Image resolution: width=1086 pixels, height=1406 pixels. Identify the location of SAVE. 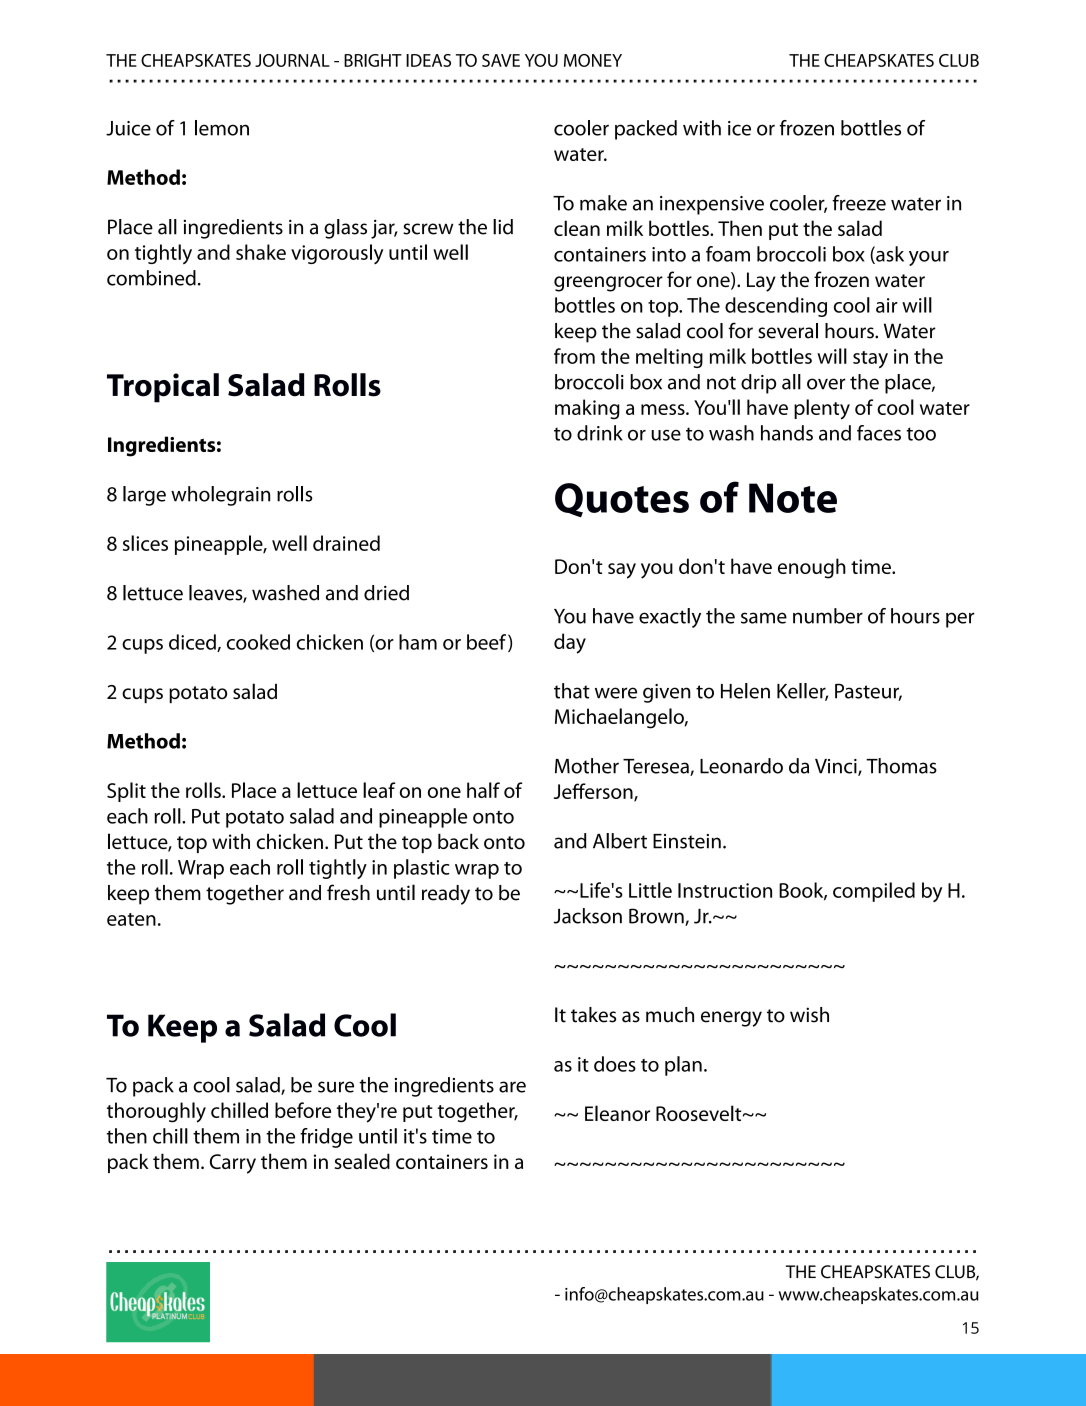
(501, 60).
